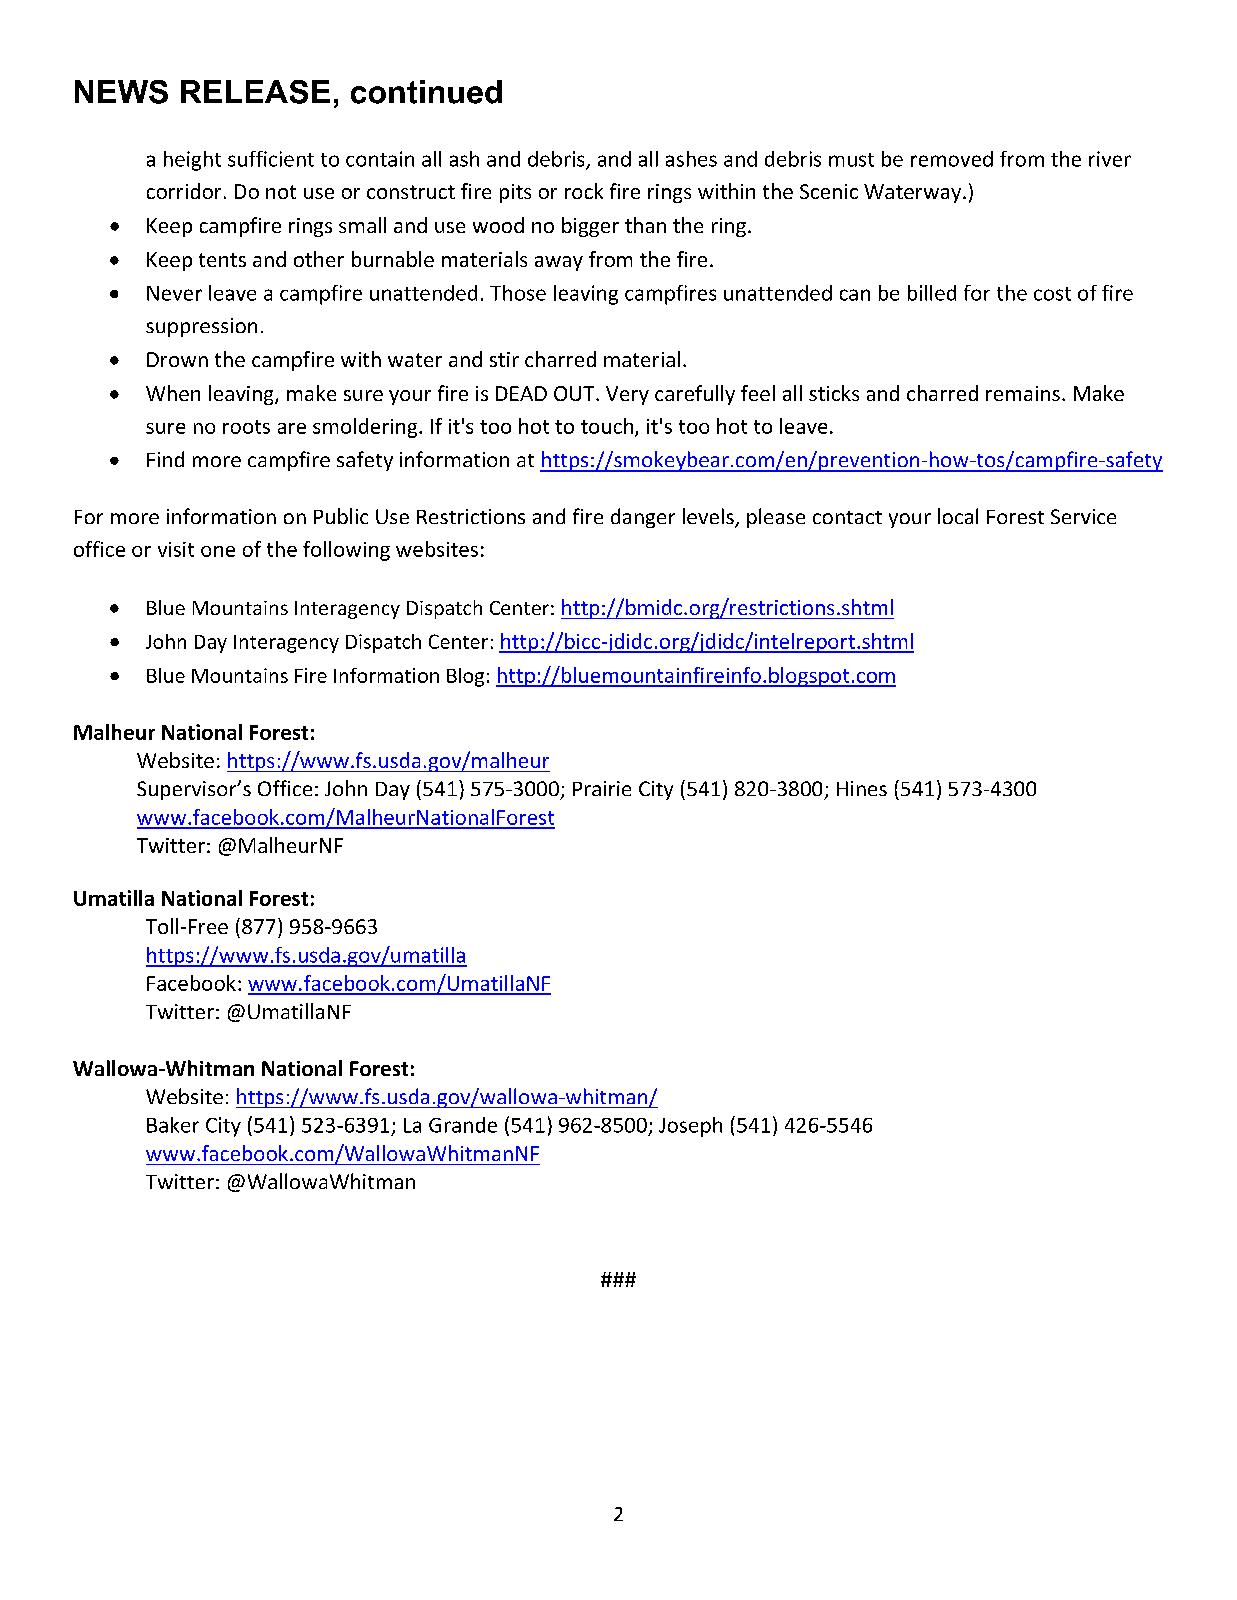 This page has width=1237, height=1600. I want to click on ashes, so click(691, 159).
